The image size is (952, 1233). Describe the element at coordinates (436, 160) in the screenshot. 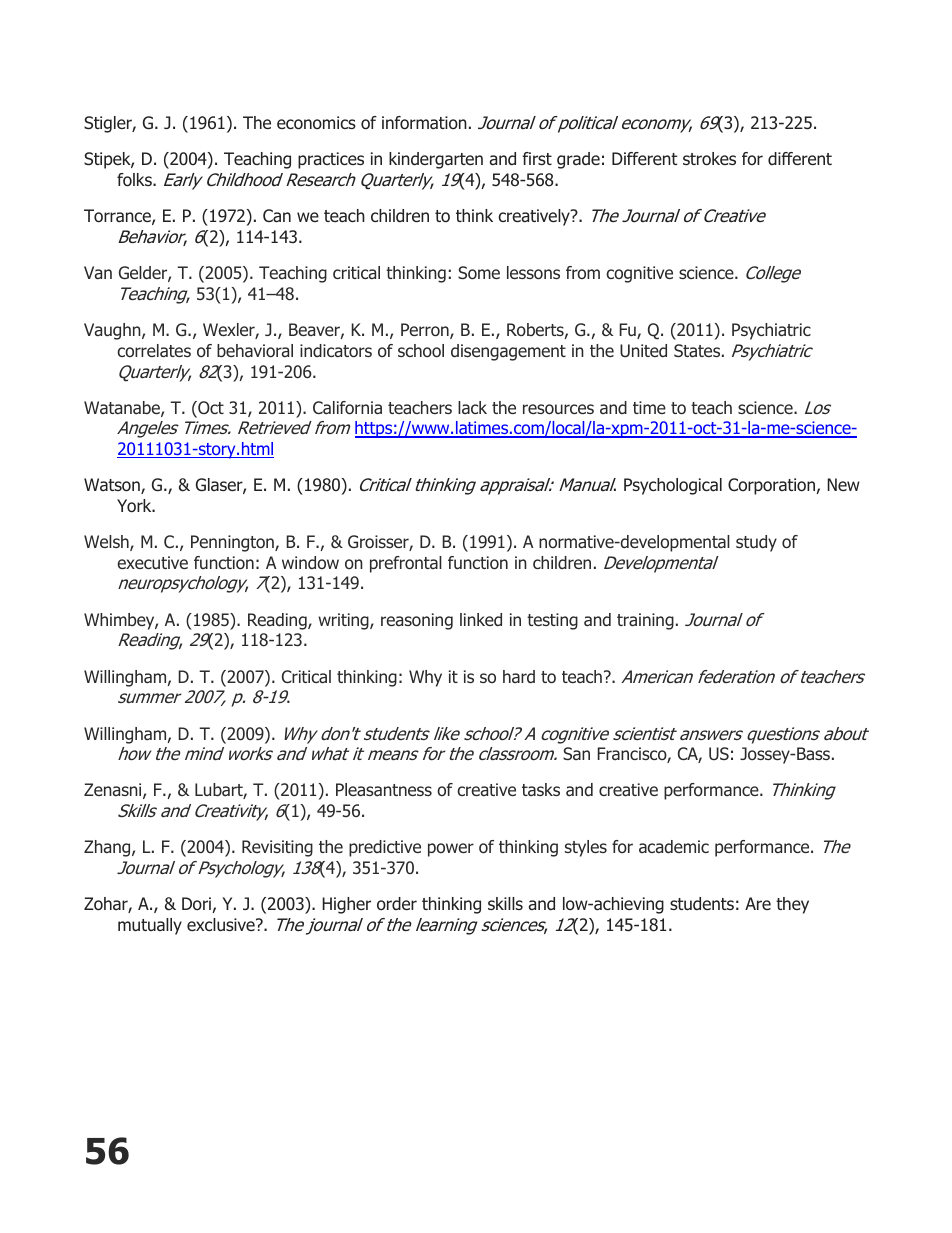

I see `kindergarten` at that location.
